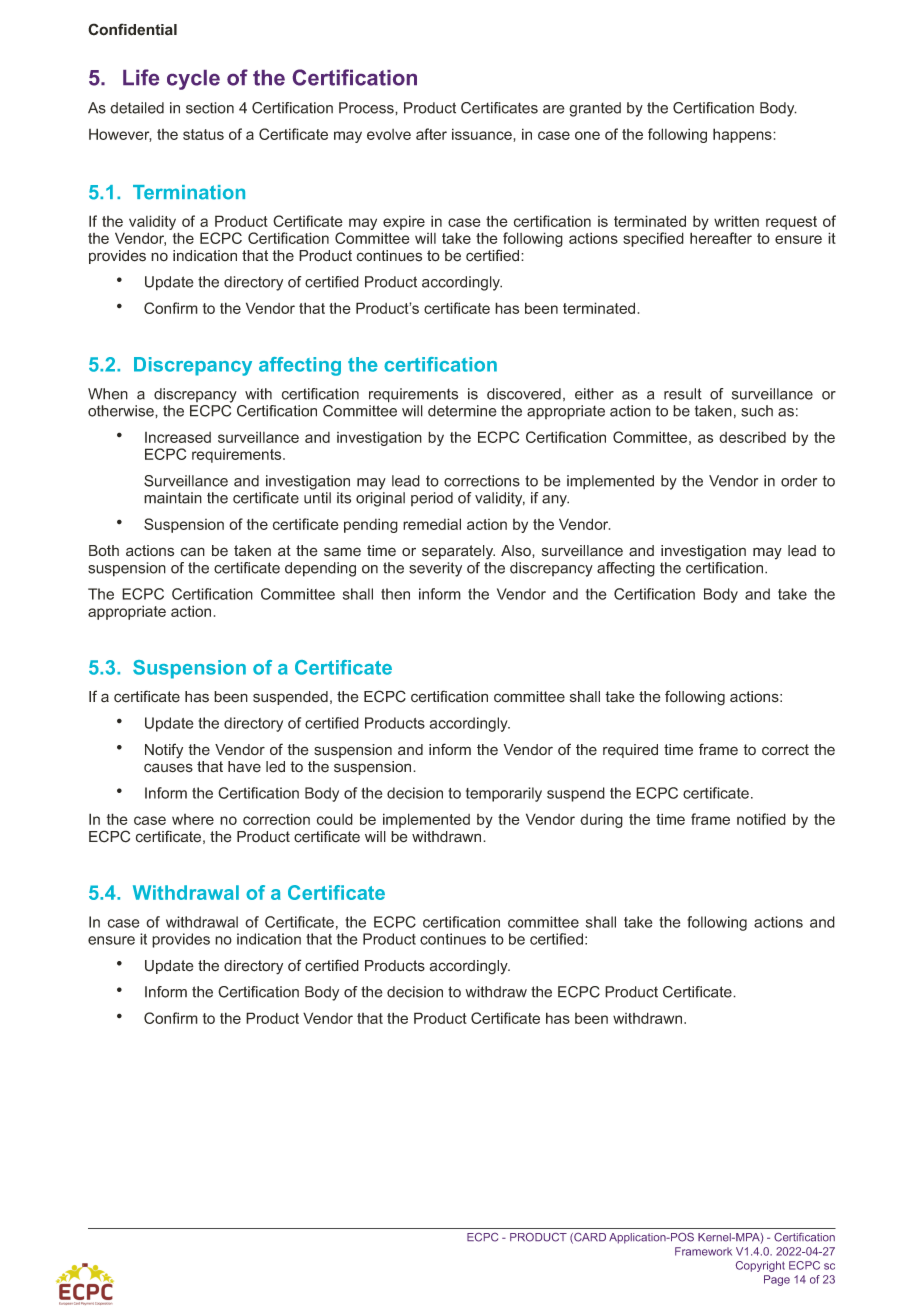 This image has width=924, height=1308. Describe the element at coordinates (462, 411) in the image. I see `determine` at that location.
